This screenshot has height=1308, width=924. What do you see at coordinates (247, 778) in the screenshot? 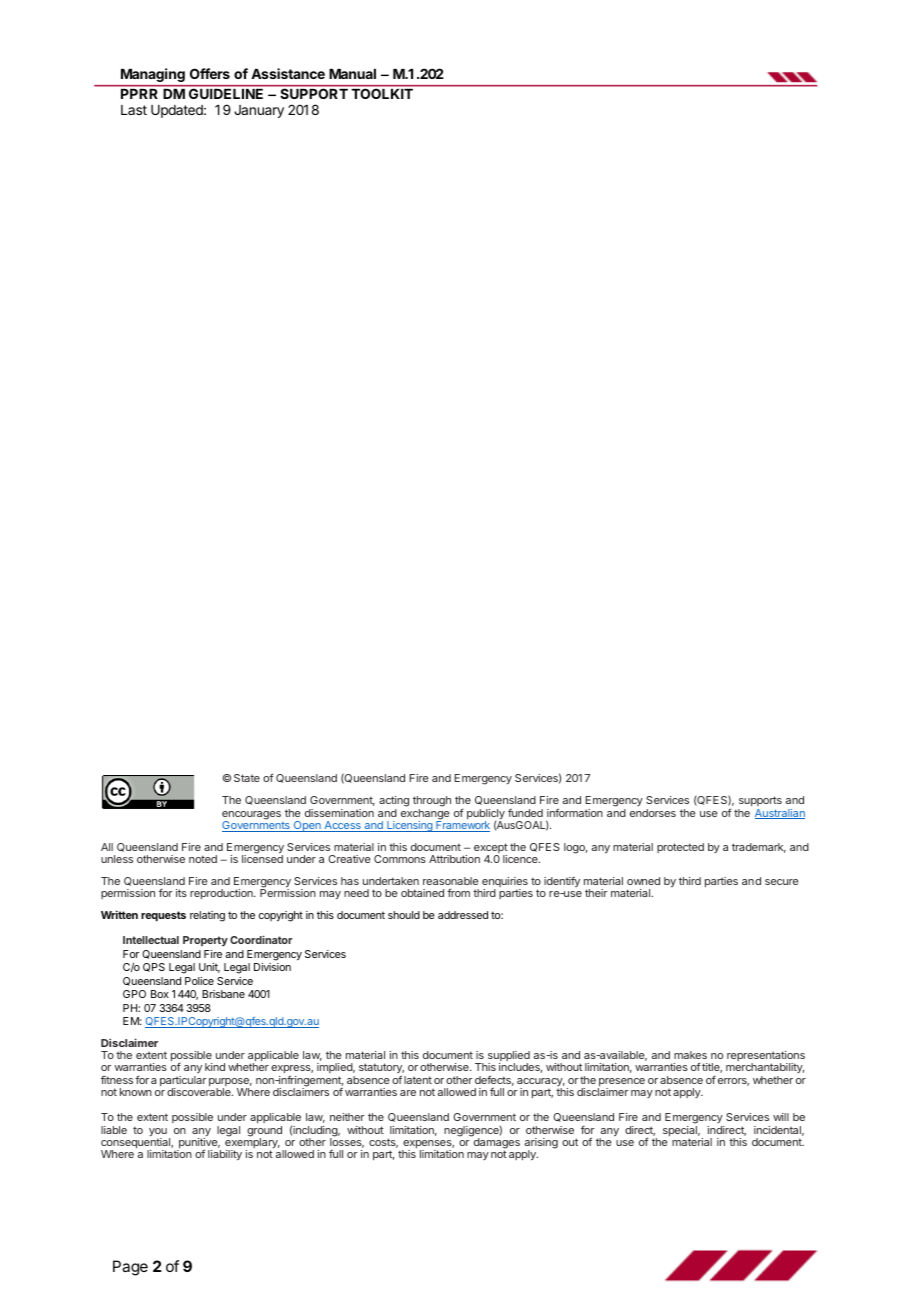
I see `State` at bounding box center [247, 778].
